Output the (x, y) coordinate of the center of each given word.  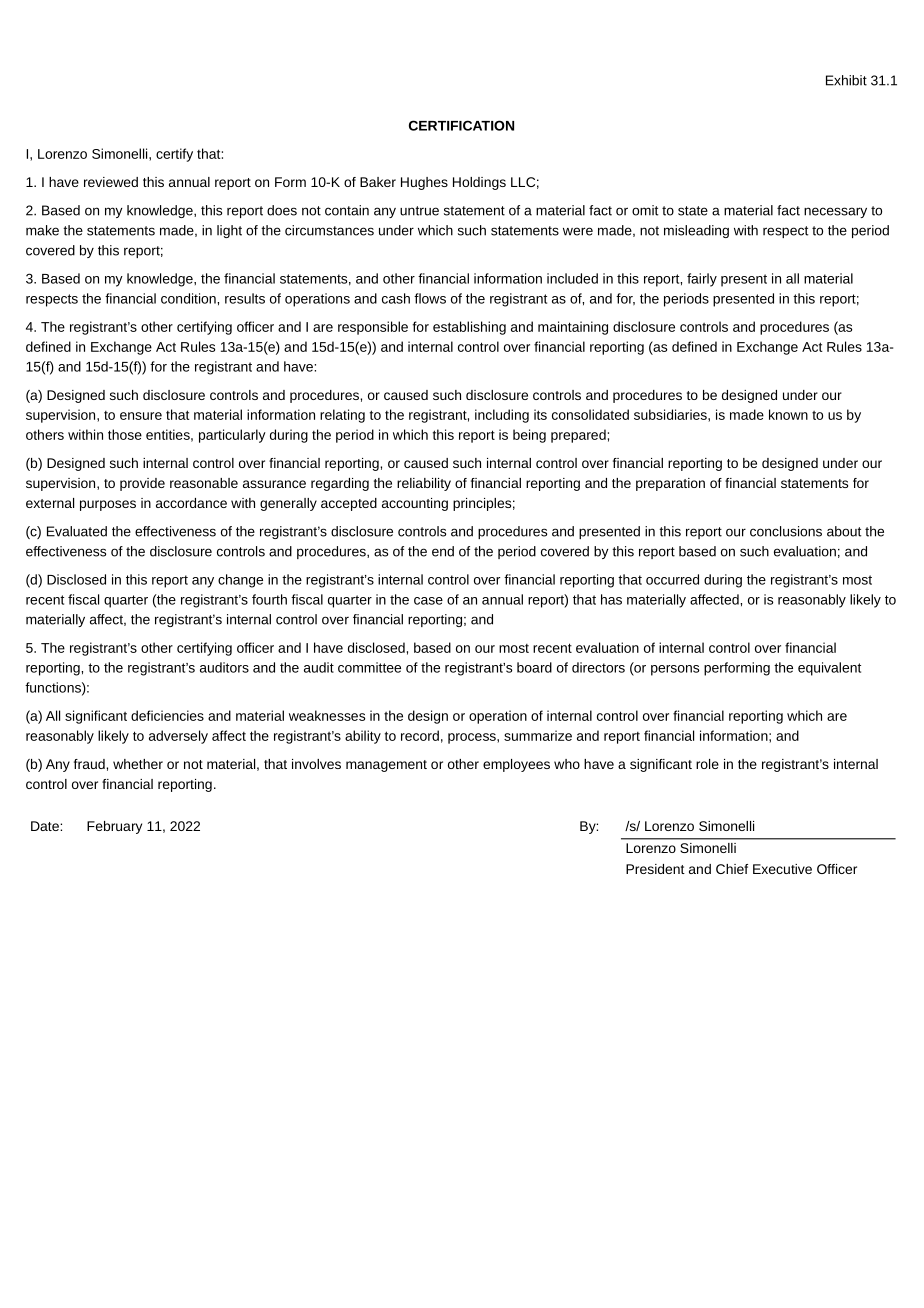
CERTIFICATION (461, 125)
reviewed (111, 182)
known (788, 414)
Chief (732, 869)
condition (189, 298)
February (114, 827)
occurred (672, 579)
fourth (269, 599)
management (386, 766)
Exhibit (846, 80)
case (428, 601)
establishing (469, 328)
